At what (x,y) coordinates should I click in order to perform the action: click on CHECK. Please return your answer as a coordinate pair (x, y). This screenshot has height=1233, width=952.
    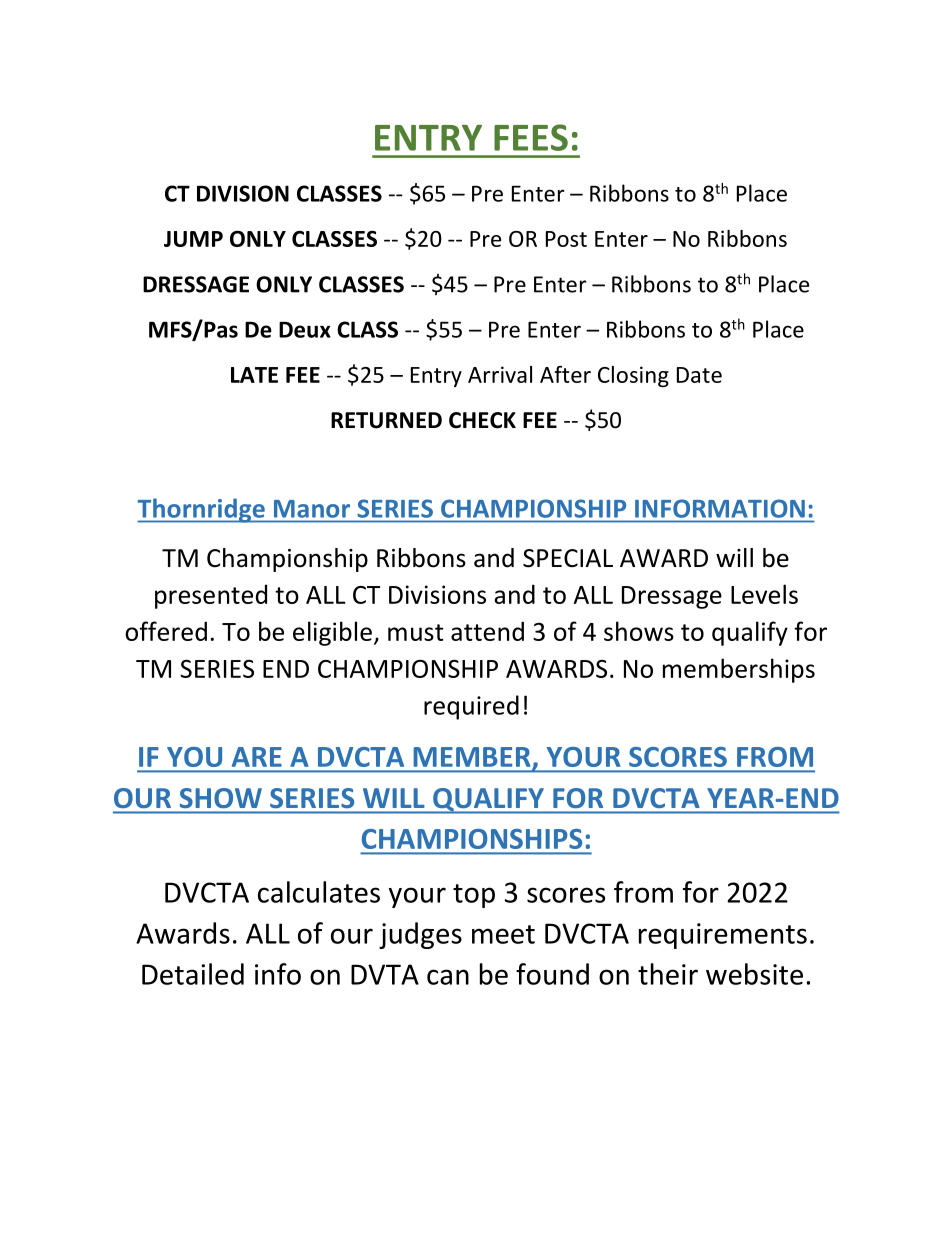
    Looking at the image, I should click on (482, 420).
